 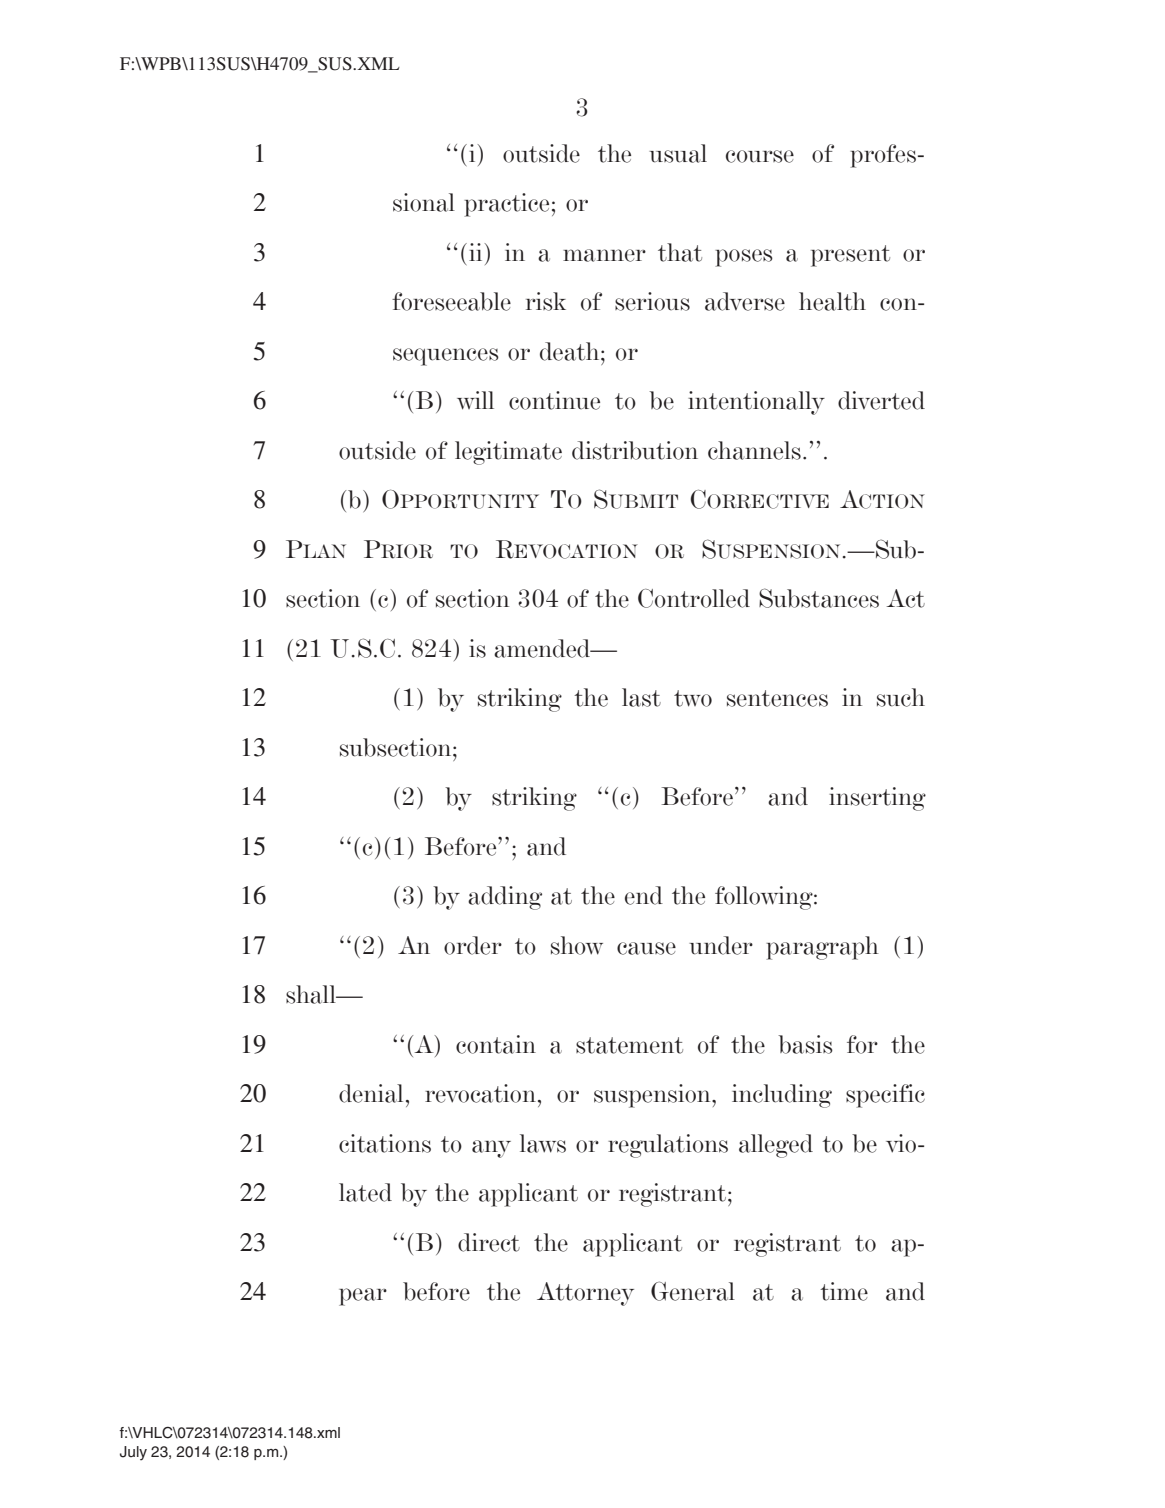 I want to click on shall, so click(x=312, y=994).
